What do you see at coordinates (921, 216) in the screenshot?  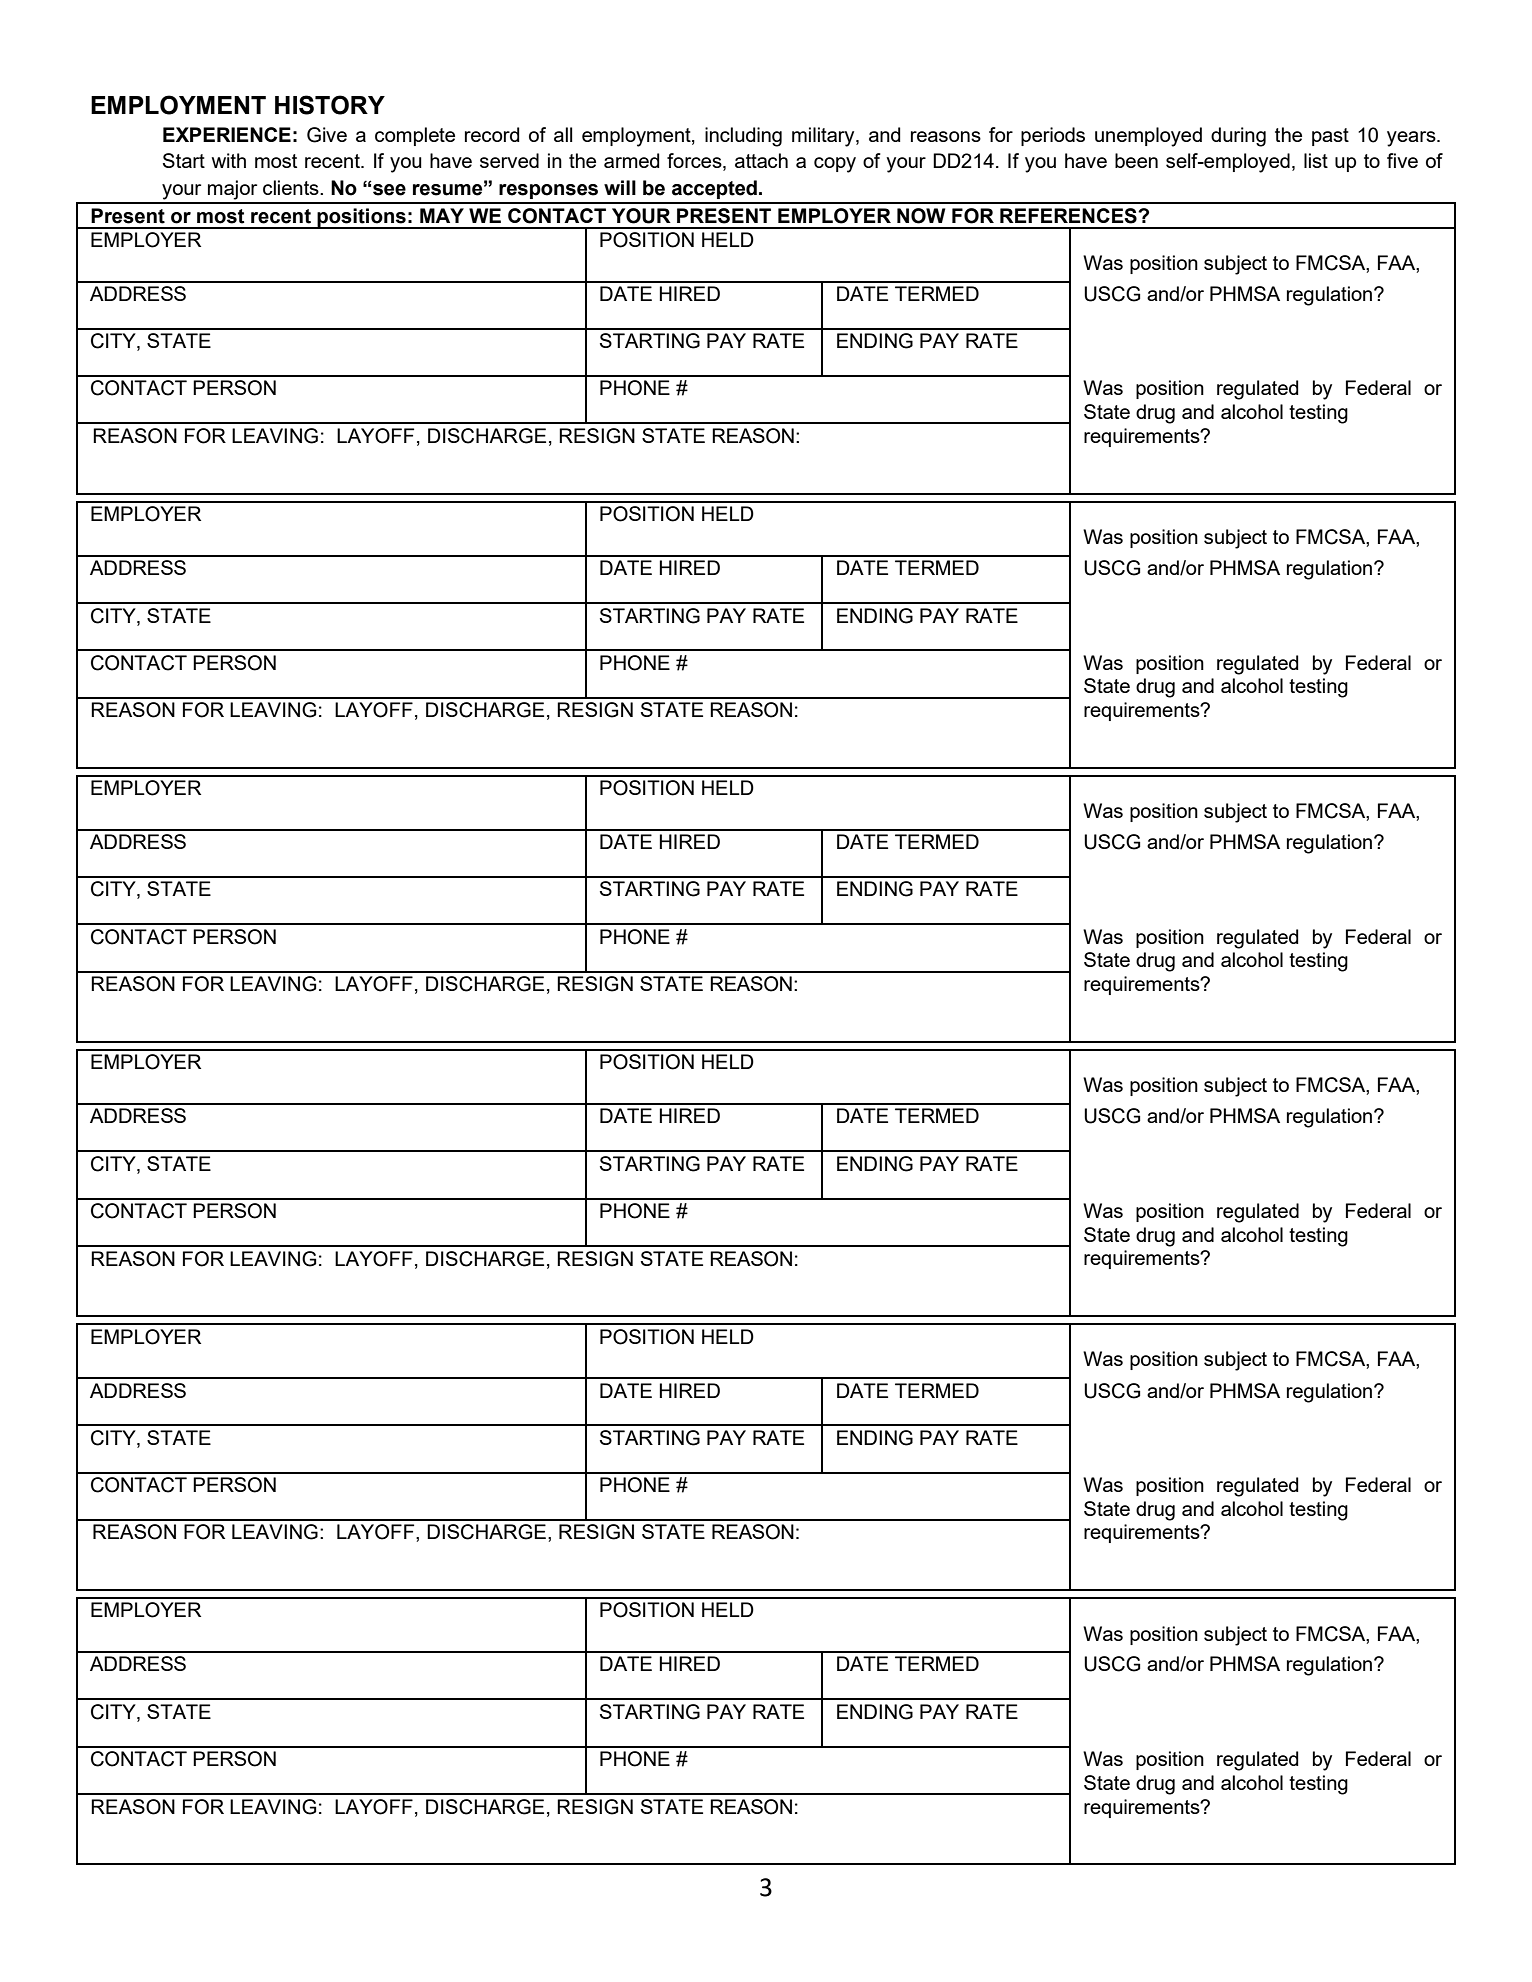 I see `NOW` at bounding box center [921, 216].
